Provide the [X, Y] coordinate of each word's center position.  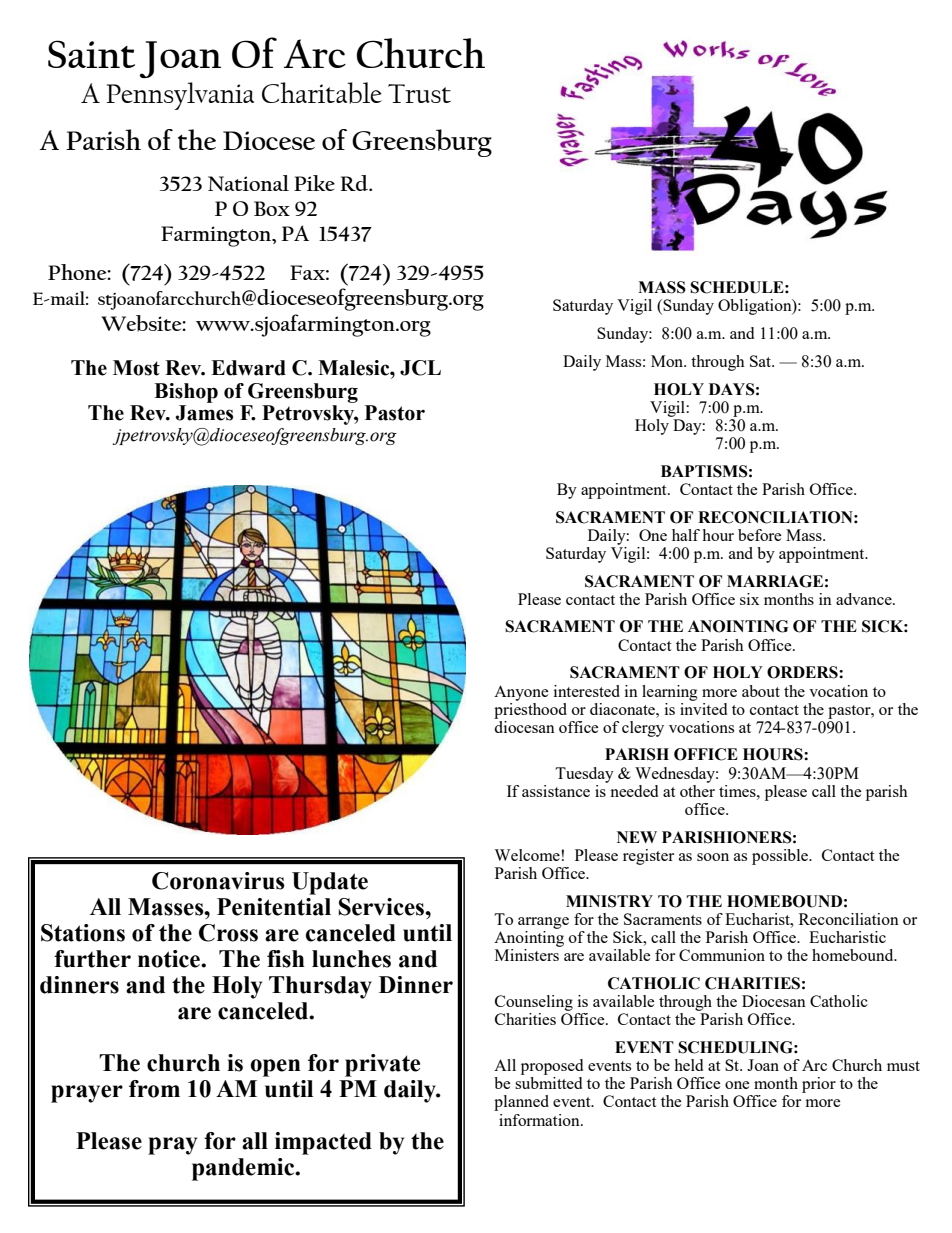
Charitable [322, 93]
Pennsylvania [180, 96]
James [204, 413]
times [738, 791]
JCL [420, 368]
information [540, 1120]
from [154, 1089]
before [760, 535]
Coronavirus [218, 881]
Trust [419, 93]
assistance [556, 791]
